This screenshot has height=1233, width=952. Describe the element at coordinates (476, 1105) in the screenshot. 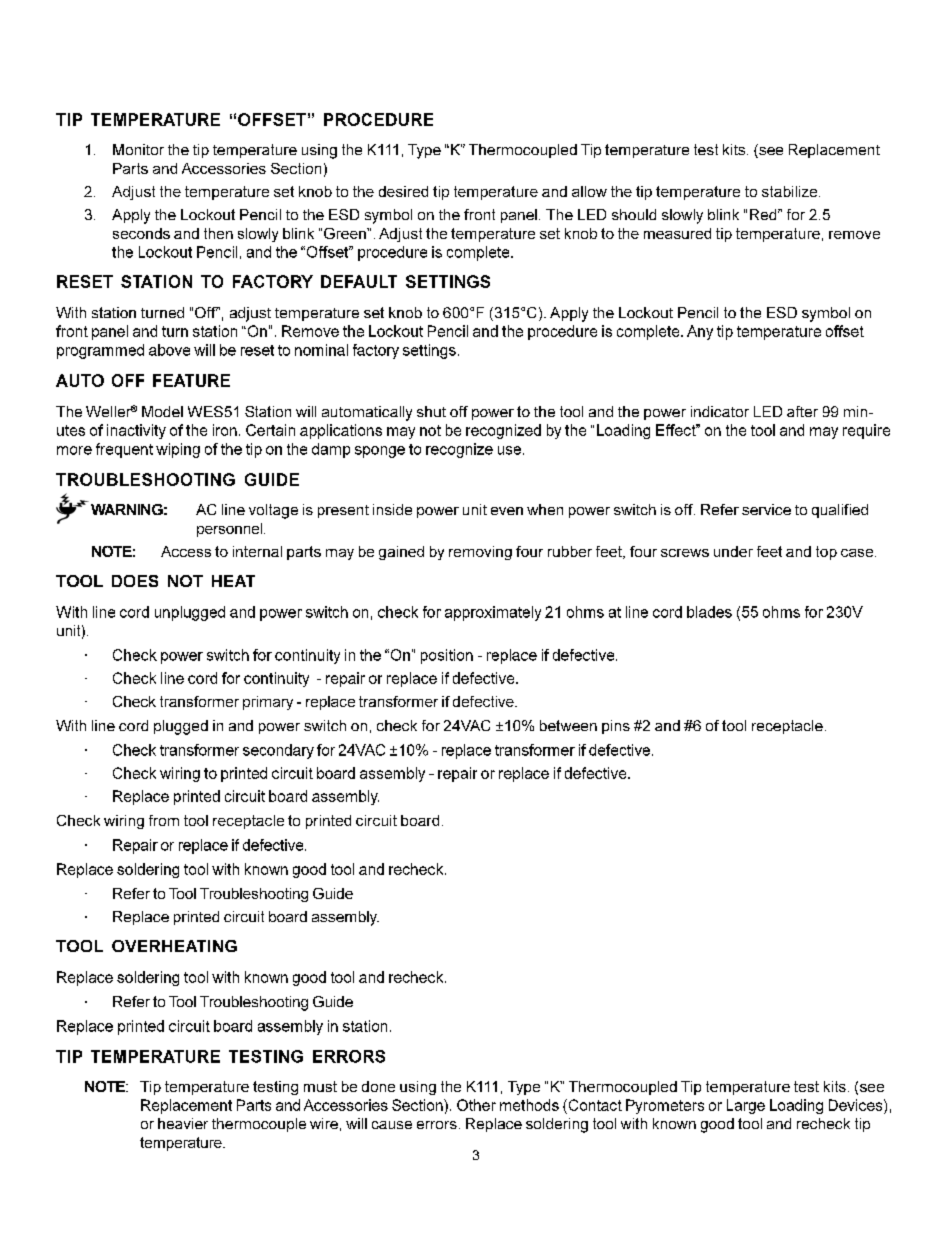

I see `Other` at that location.
